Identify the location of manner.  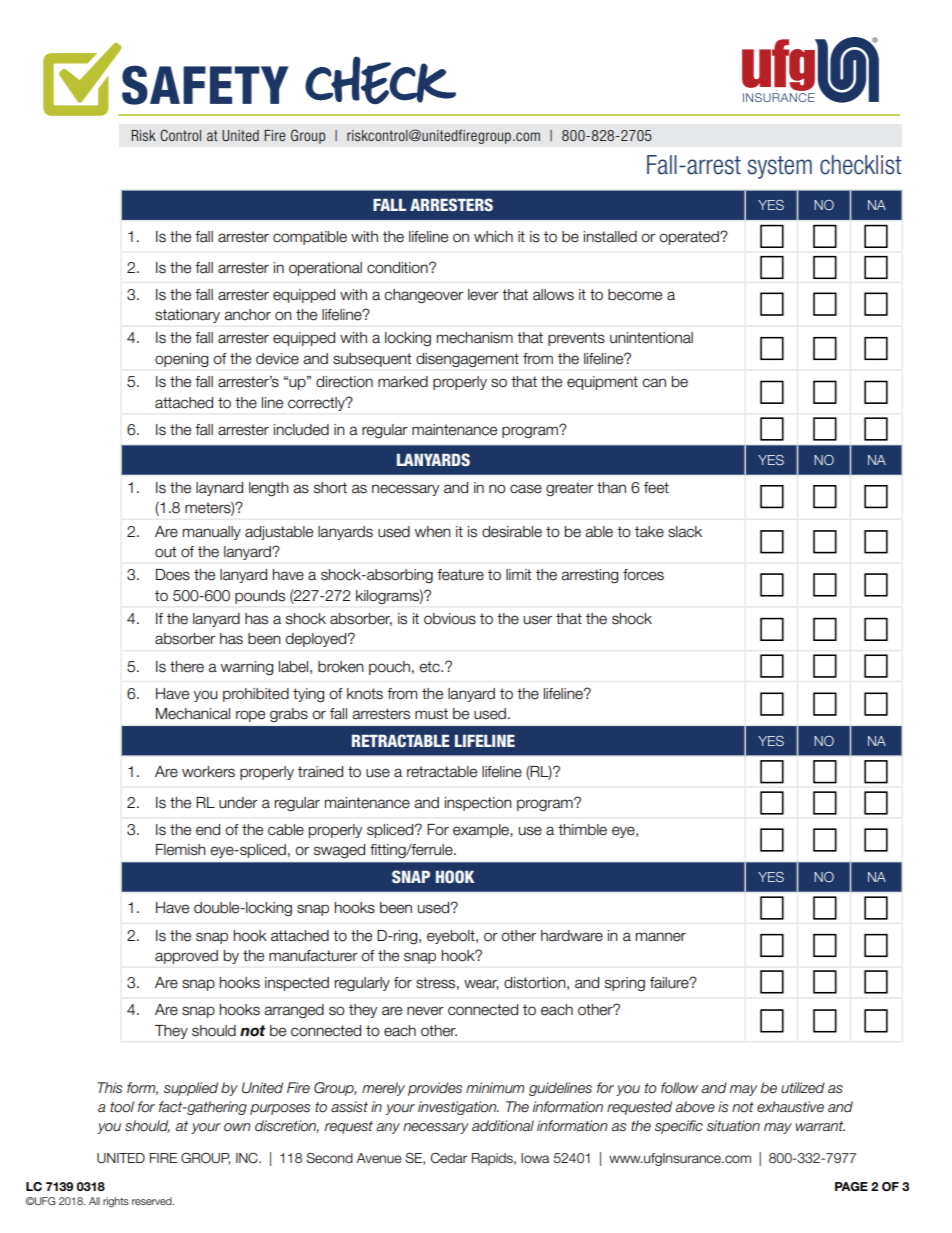
(661, 937).
